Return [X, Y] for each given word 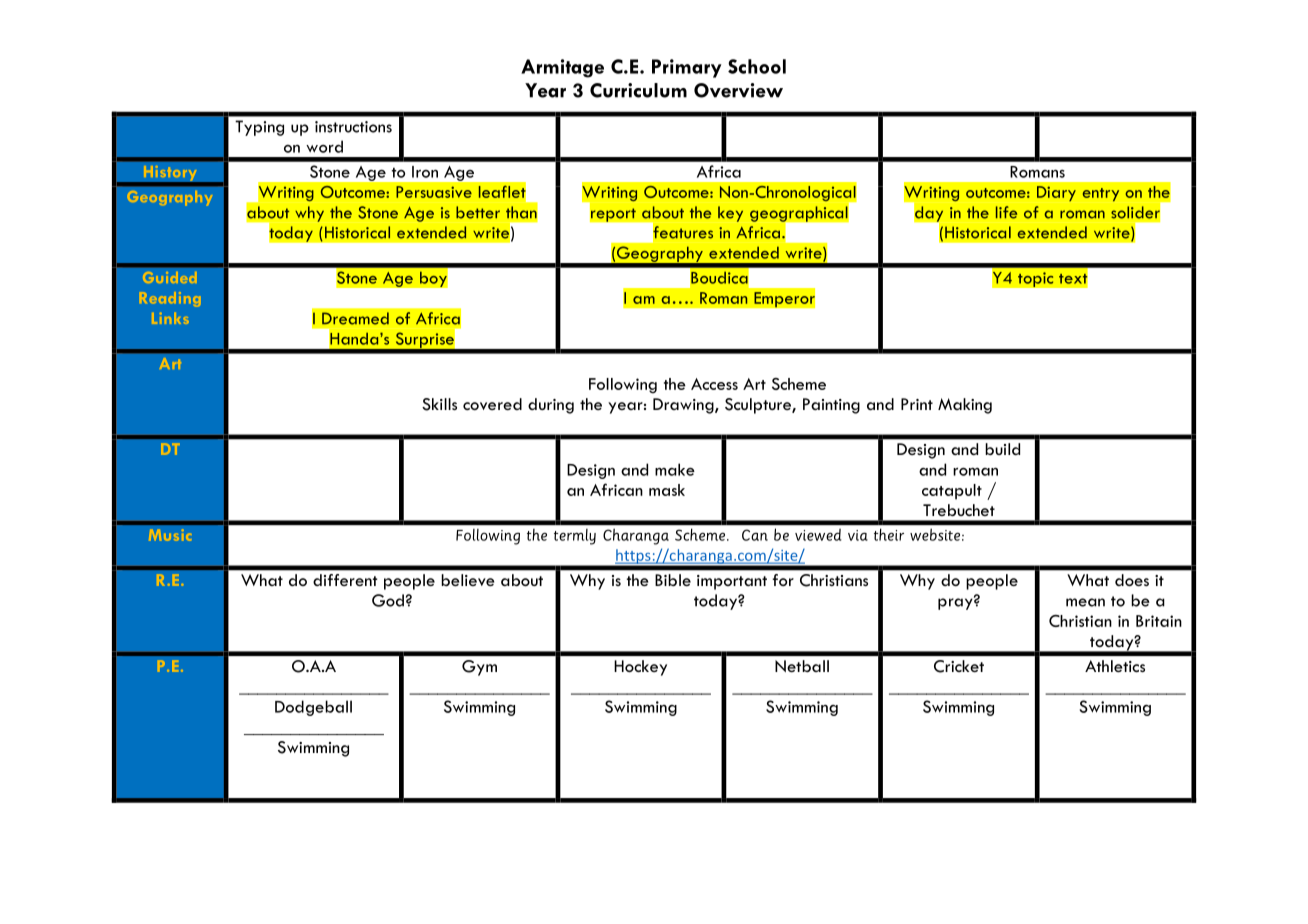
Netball [802, 666]
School [757, 66]
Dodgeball [313, 708]
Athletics [1115, 666]
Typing [259, 128]
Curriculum [638, 90]
